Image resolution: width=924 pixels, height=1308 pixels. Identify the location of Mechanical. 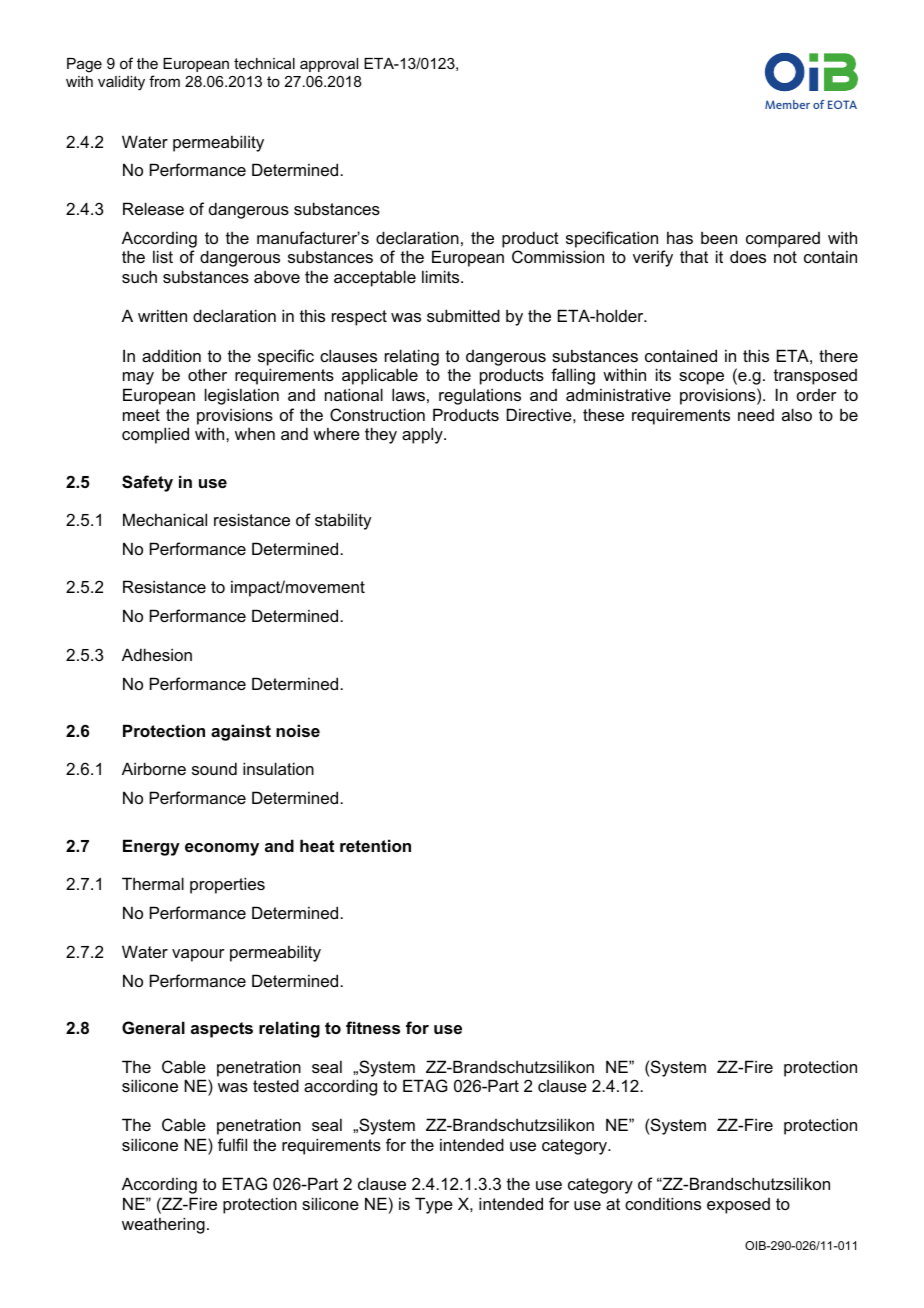
(165, 519).
